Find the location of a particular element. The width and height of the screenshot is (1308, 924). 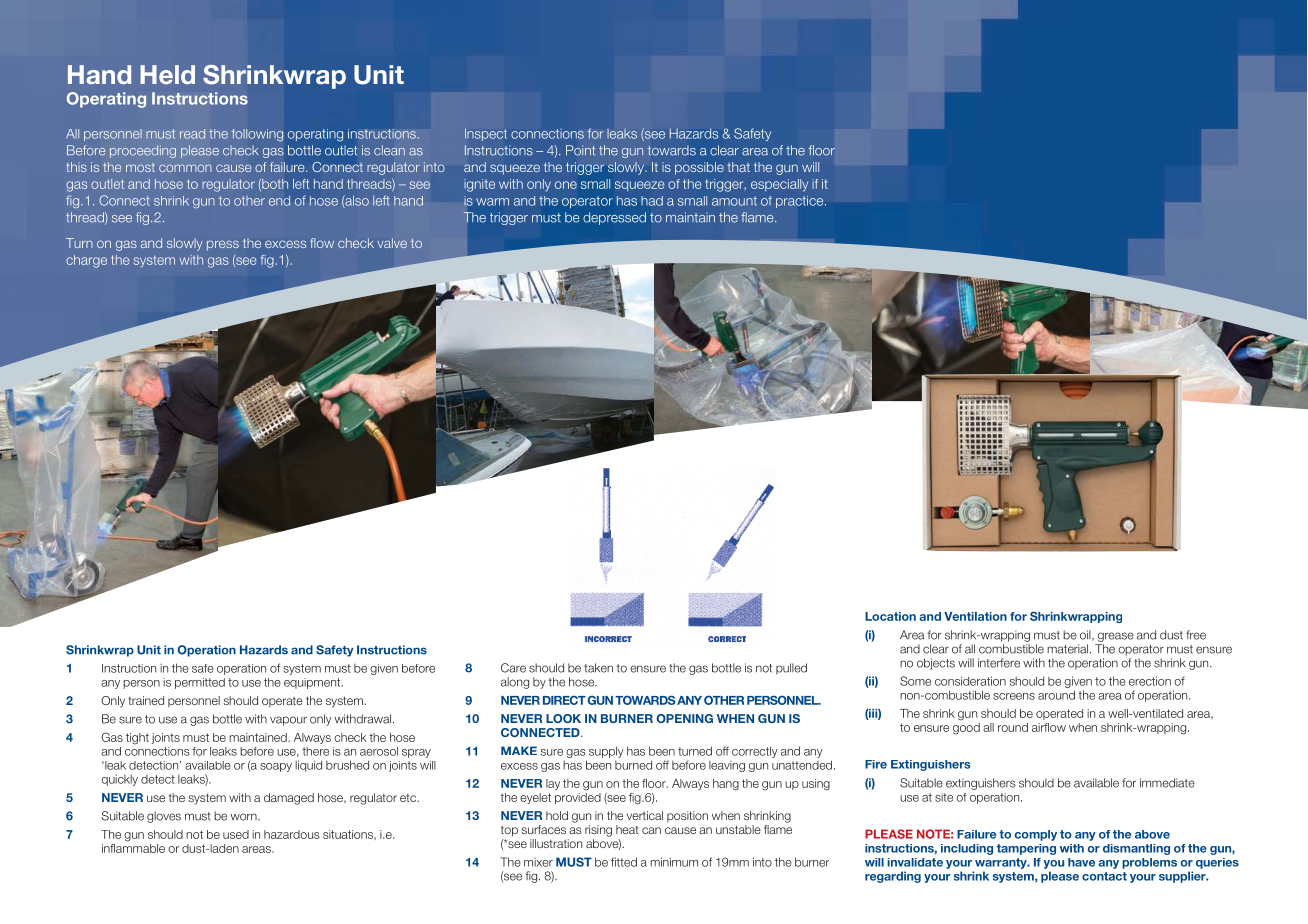

especially is located at coordinates (779, 185).
